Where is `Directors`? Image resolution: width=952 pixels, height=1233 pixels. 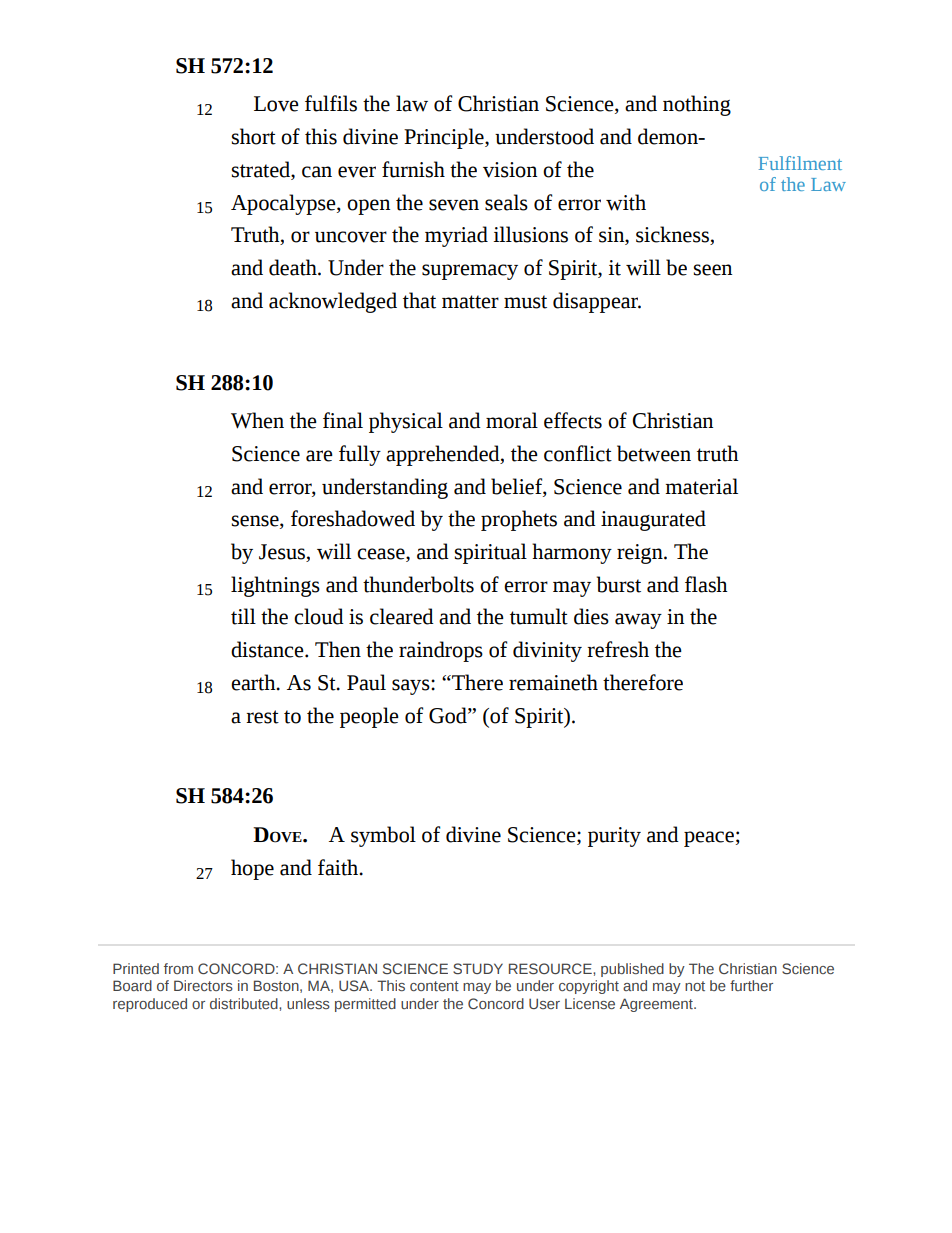
Directors is located at coordinates (203, 985).
